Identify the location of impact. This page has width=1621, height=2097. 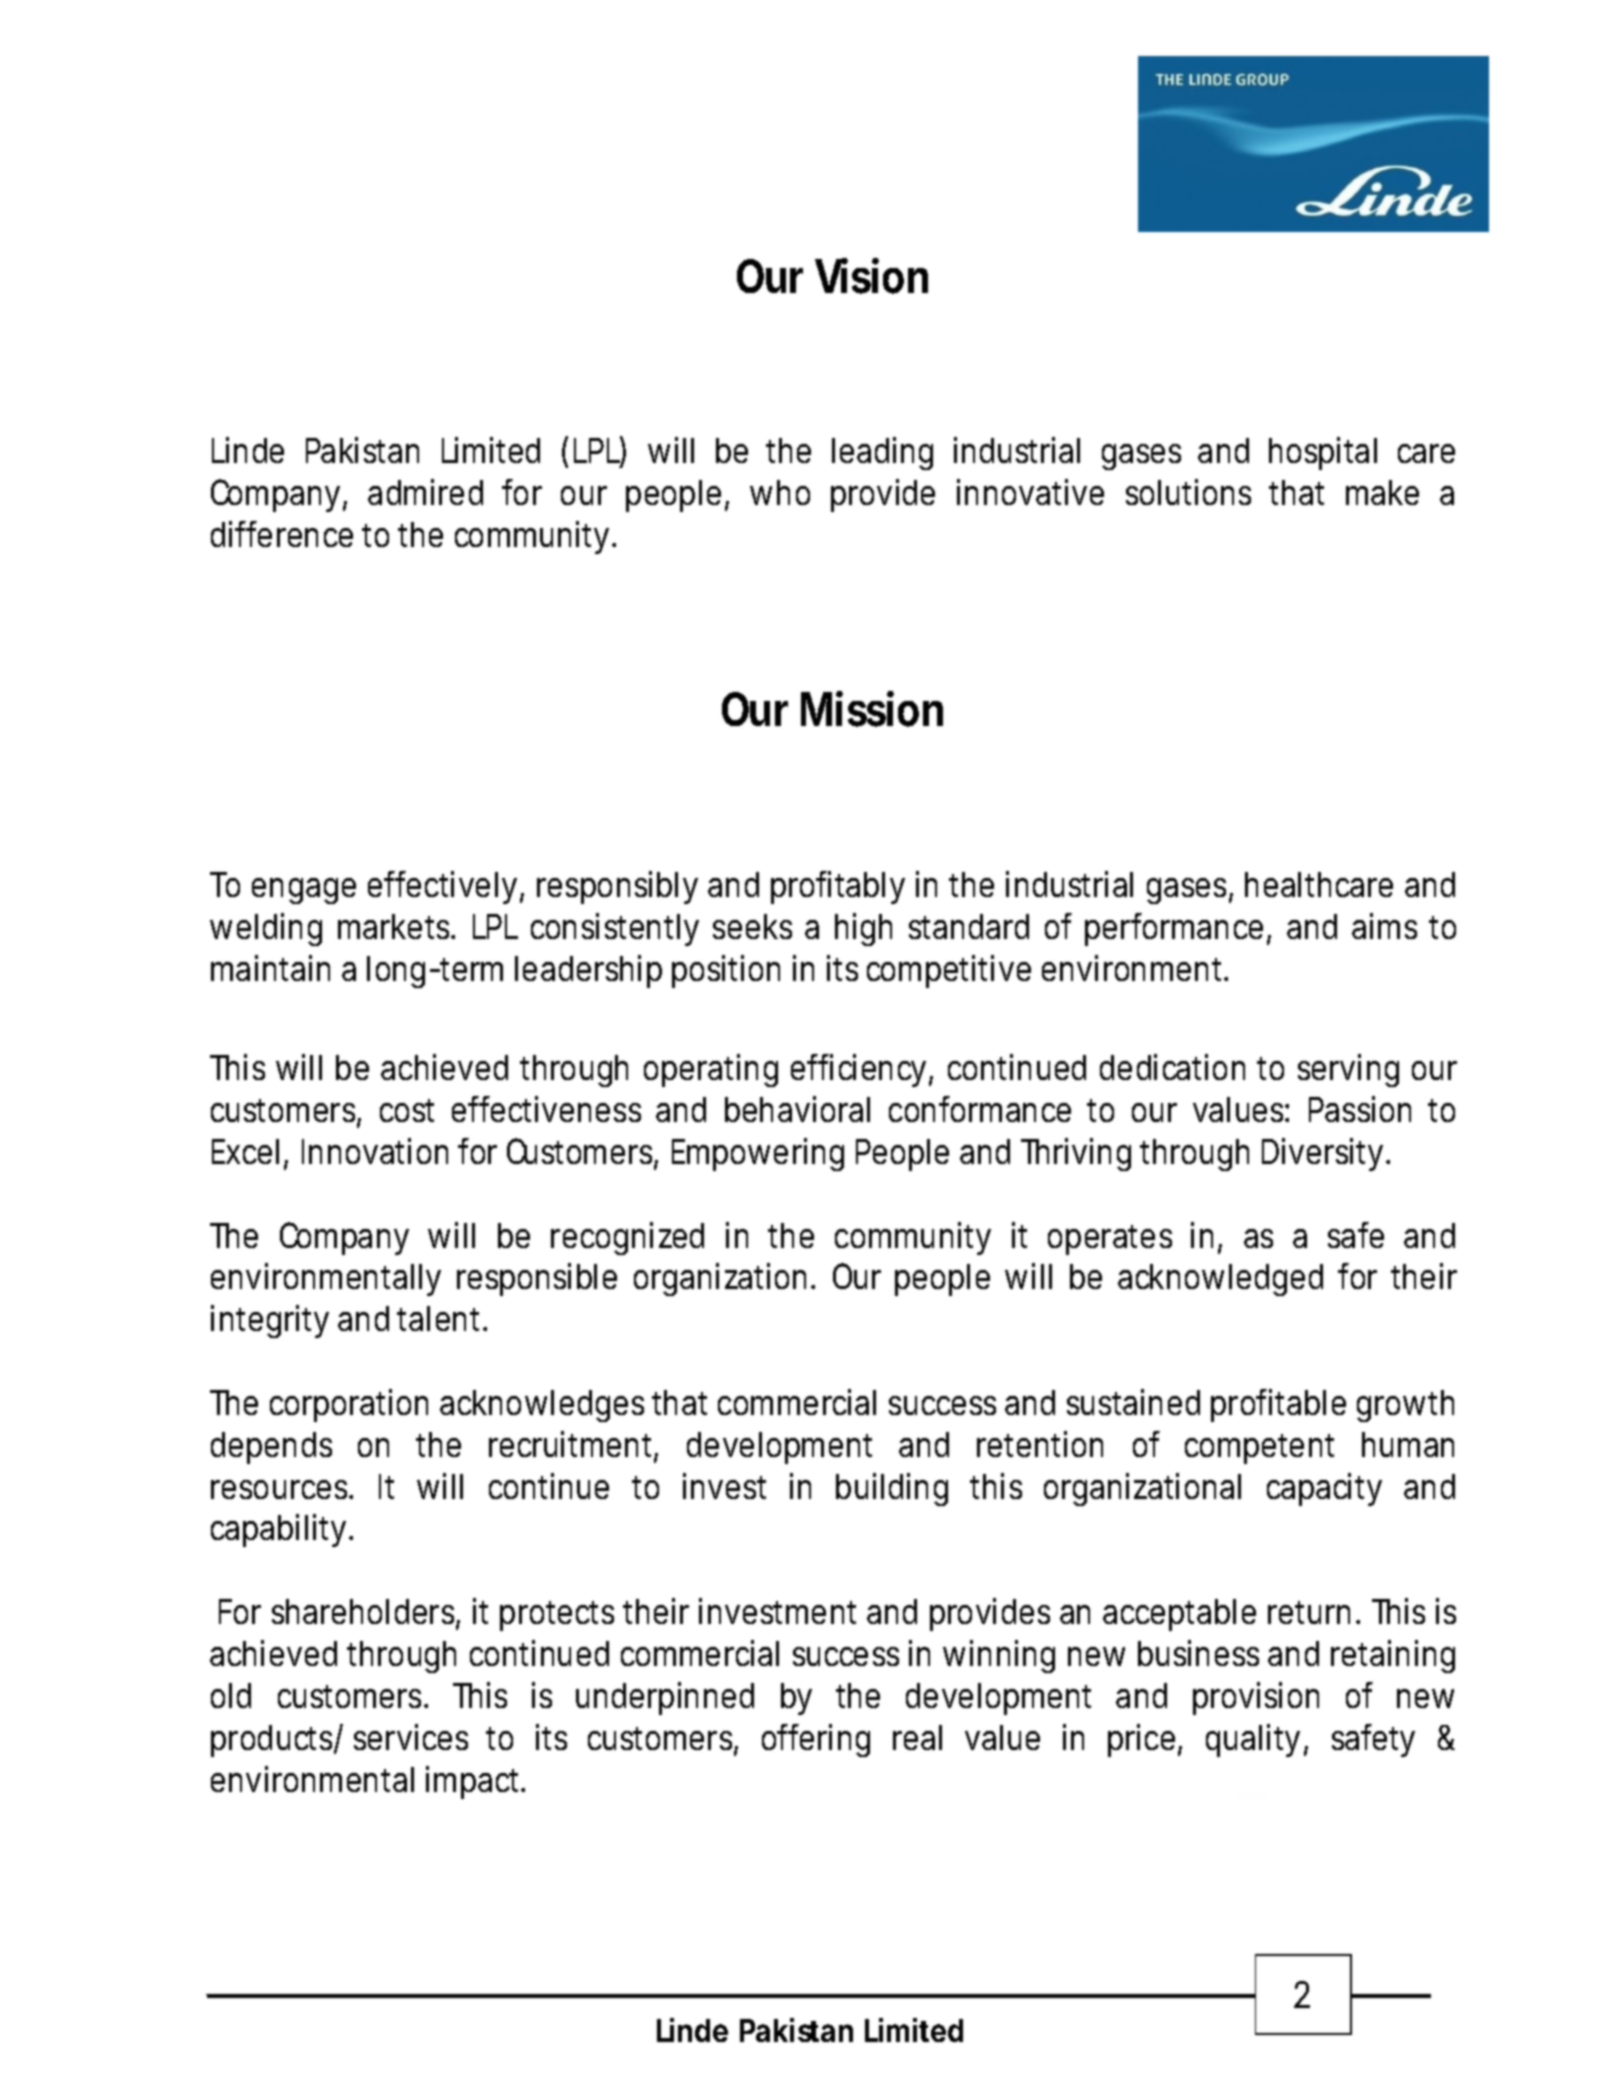
(474, 1782).
